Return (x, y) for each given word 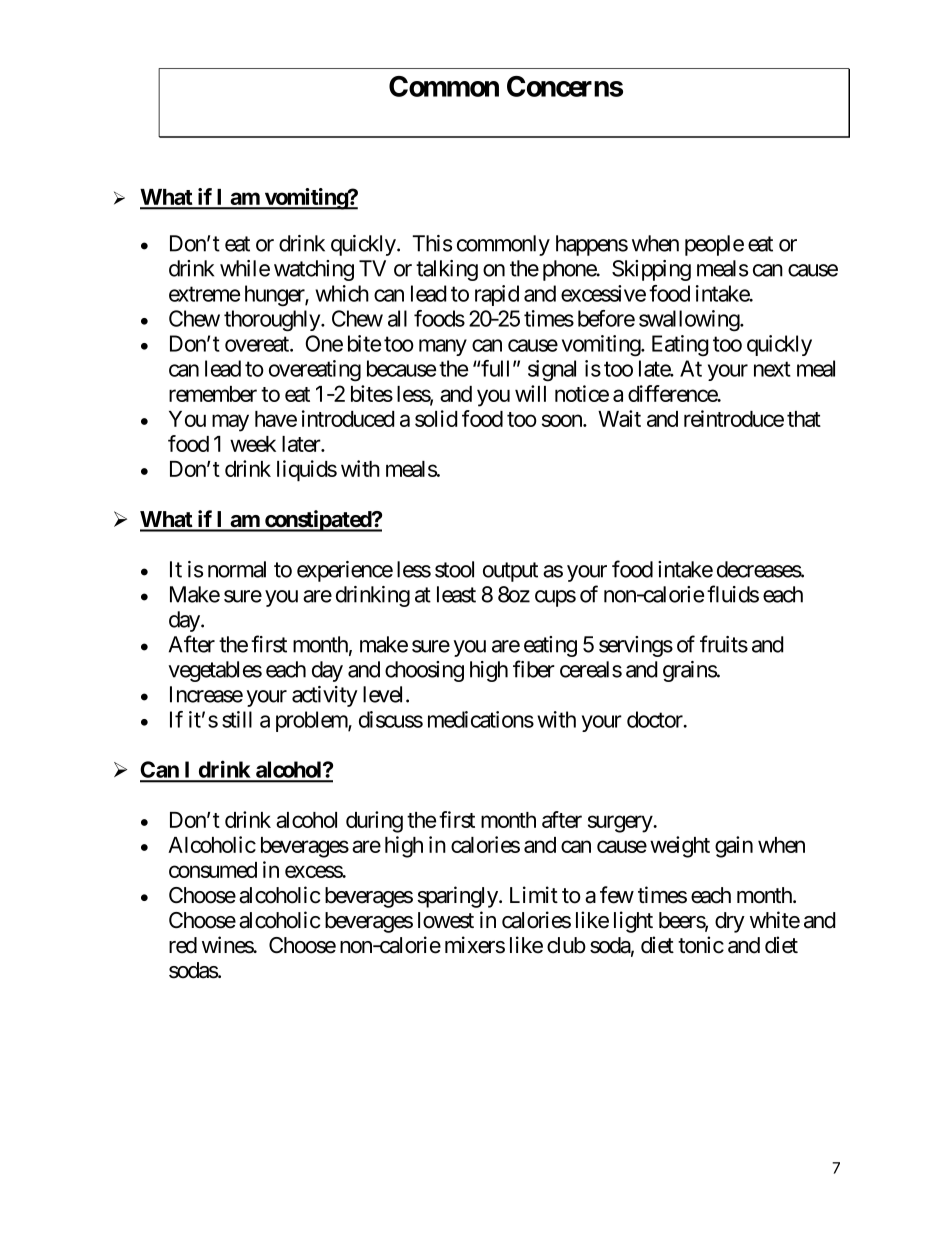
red (183, 945)
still (237, 719)
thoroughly (273, 321)
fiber (534, 669)
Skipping (651, 270)
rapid (497, 295)
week (253, 444)
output (510, 572)
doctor (656, 719)
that (804, 419)
